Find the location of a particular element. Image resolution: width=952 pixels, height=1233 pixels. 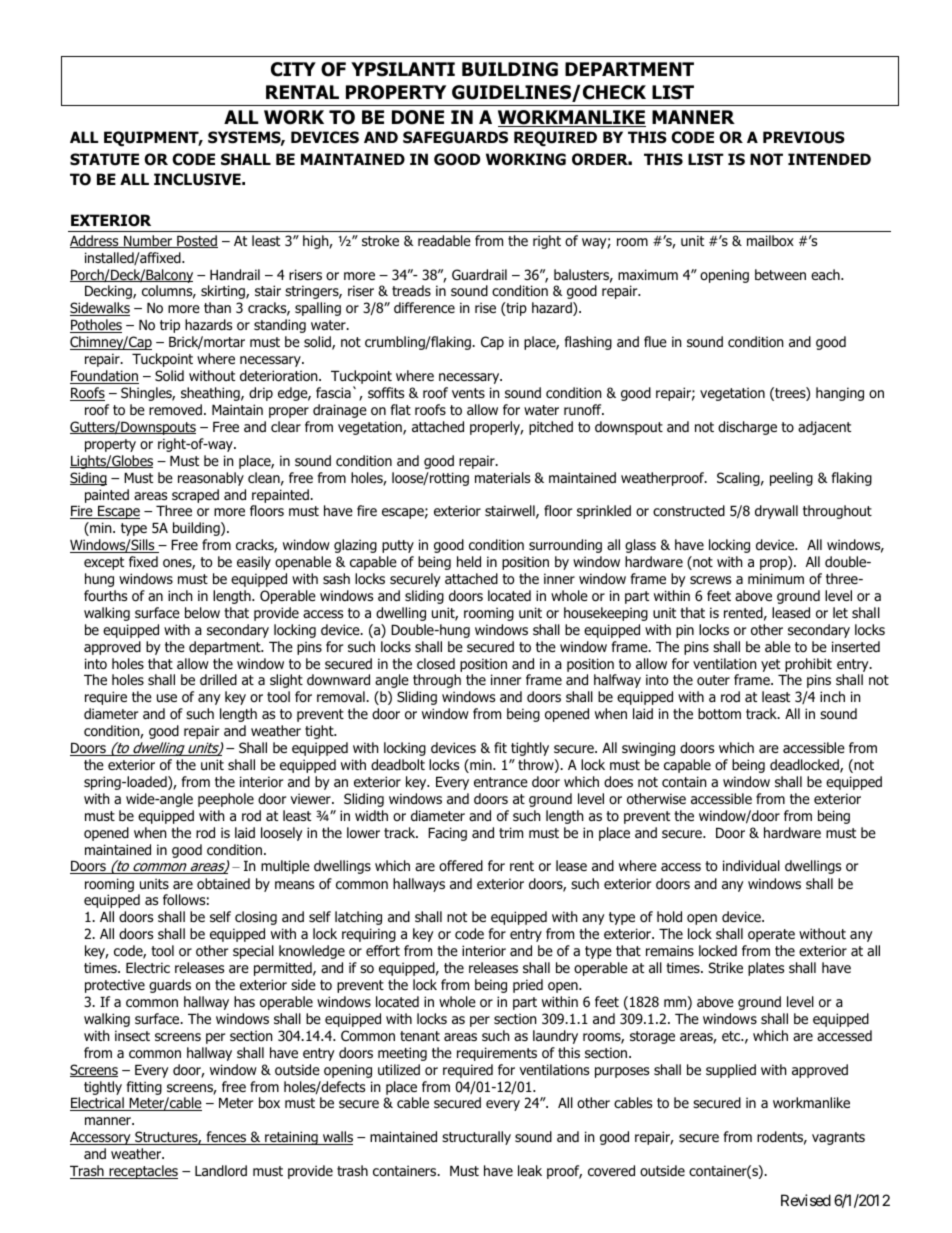

PREVIOUS is located at coordinates (804, 137).
